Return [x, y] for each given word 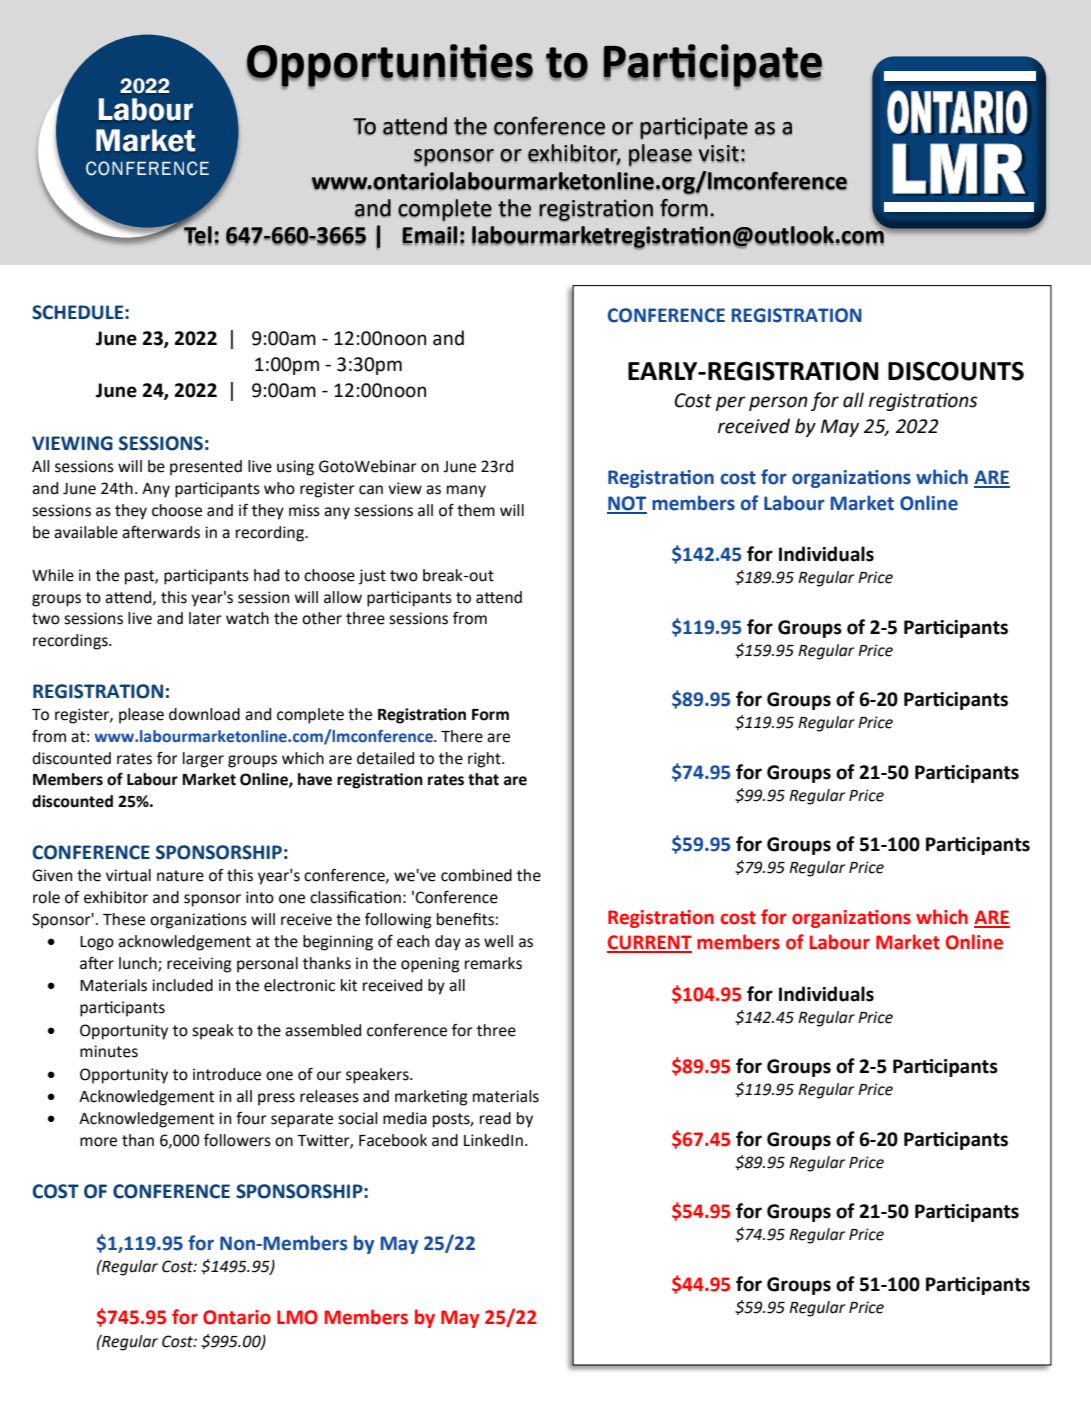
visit [719, 154]
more [98, 1142]
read [495, 1118]
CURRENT [649, 943]
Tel [197, 234]
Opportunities [390, 66]
